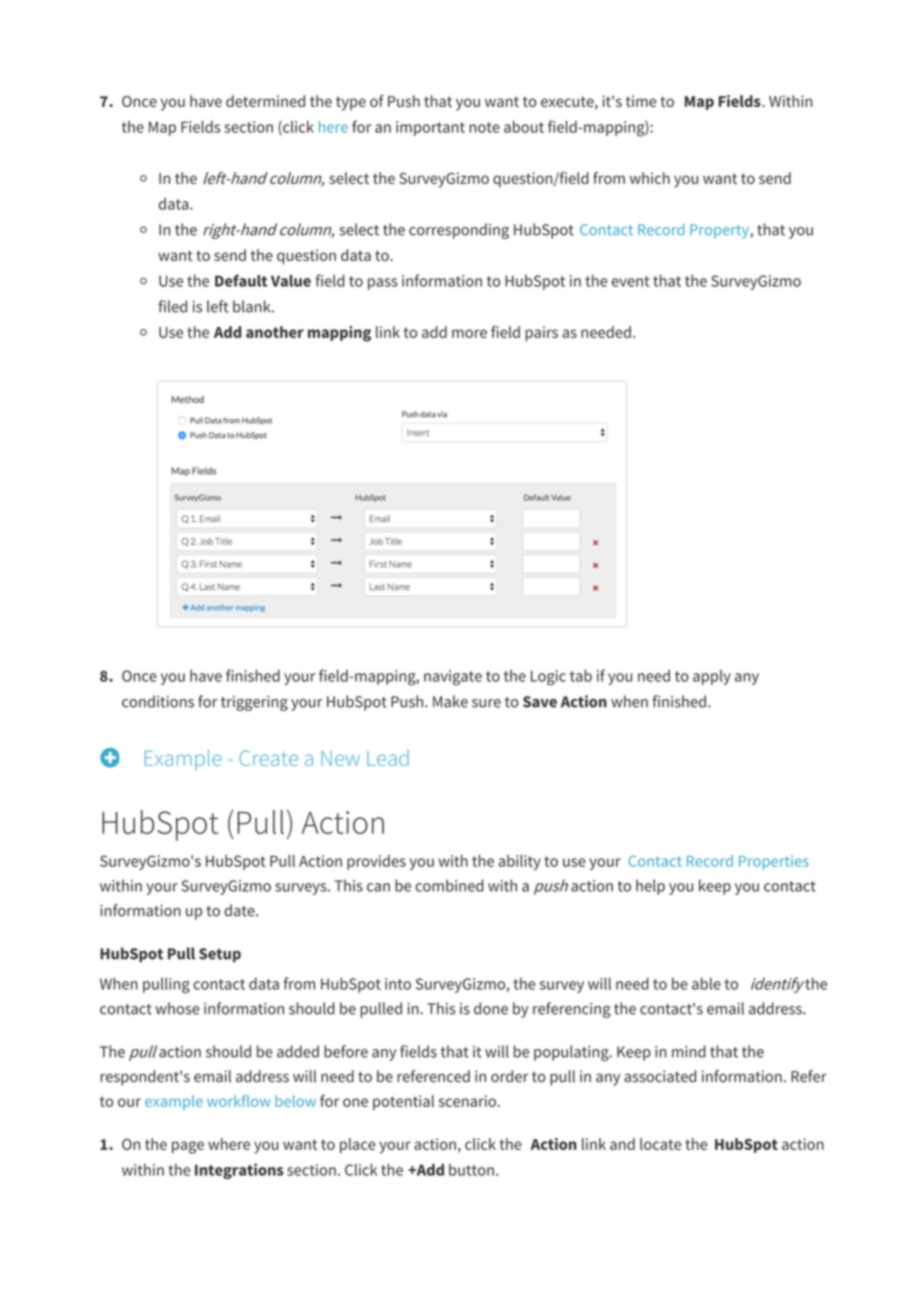  I want to click on apply, so click(712, 677).
